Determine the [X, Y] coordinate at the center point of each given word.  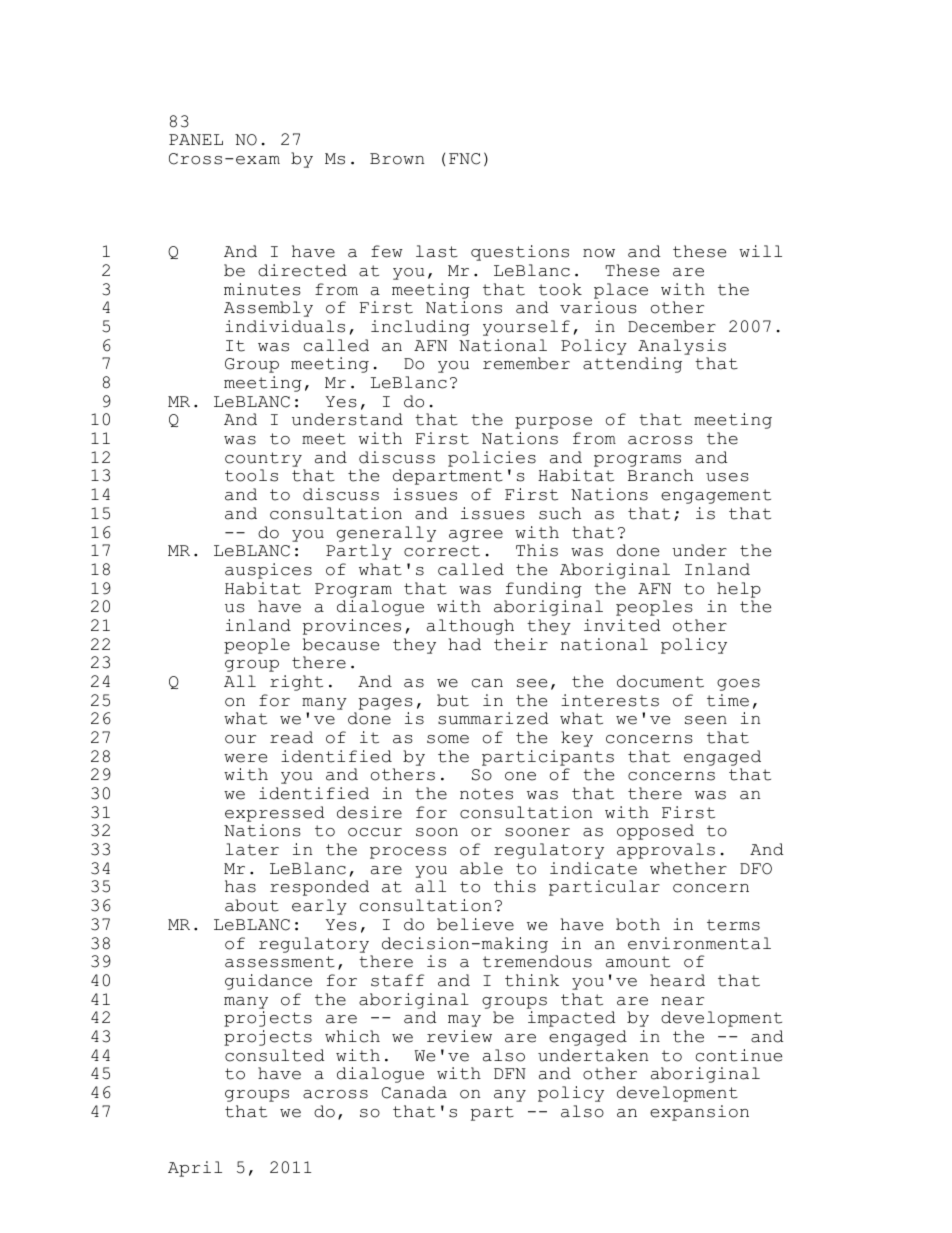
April [195, 1169]
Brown [397, 159]
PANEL [196, 139]
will [760, 251]
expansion [699, 1113]
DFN [510, 1073]
